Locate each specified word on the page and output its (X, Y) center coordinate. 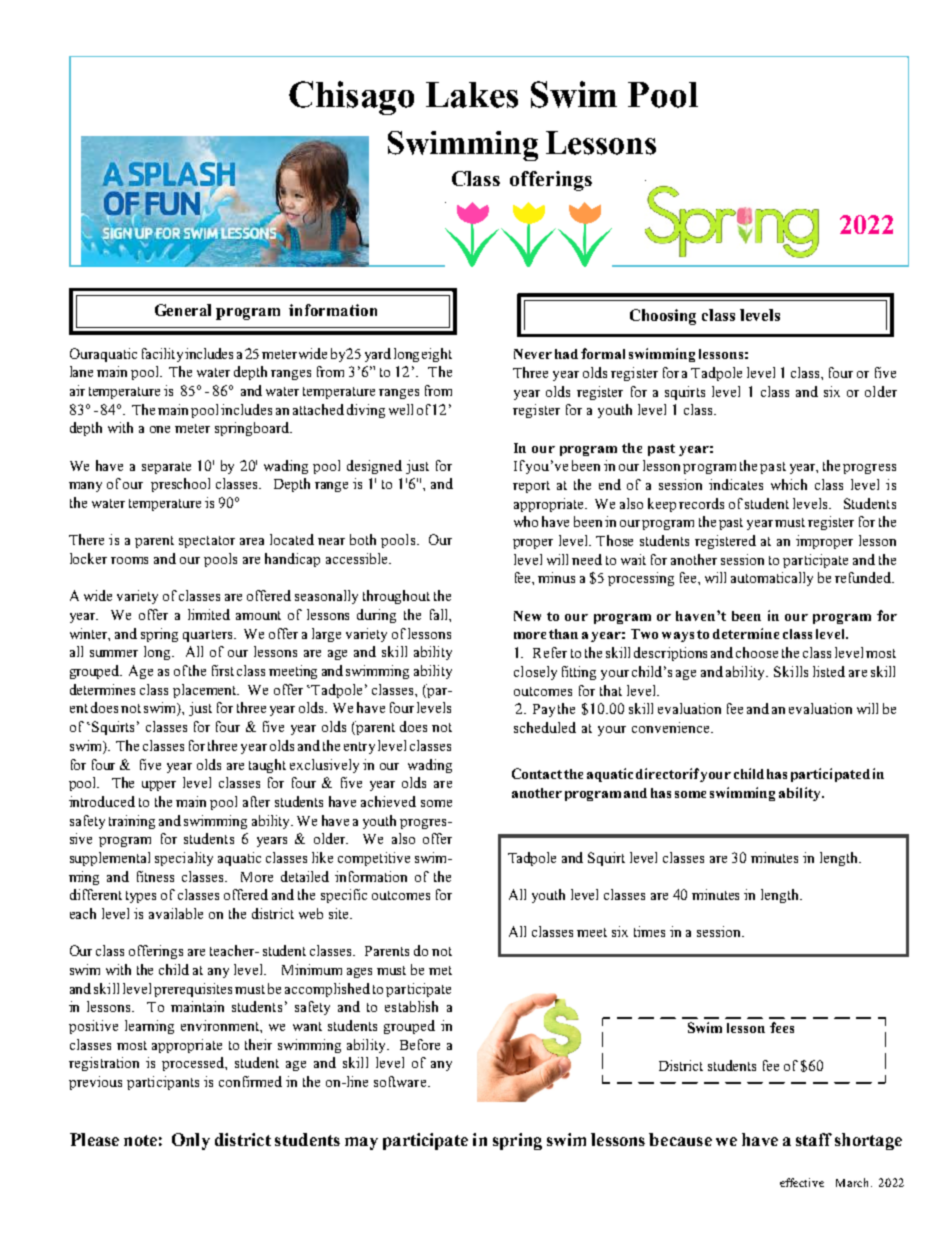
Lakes (472, 95)
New (527, 616)
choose (757, 652)
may (361, 1143)
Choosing (663, 317)
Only (191, 1141)
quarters (209, 636)
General (183, 310)
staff (814, 1139)
